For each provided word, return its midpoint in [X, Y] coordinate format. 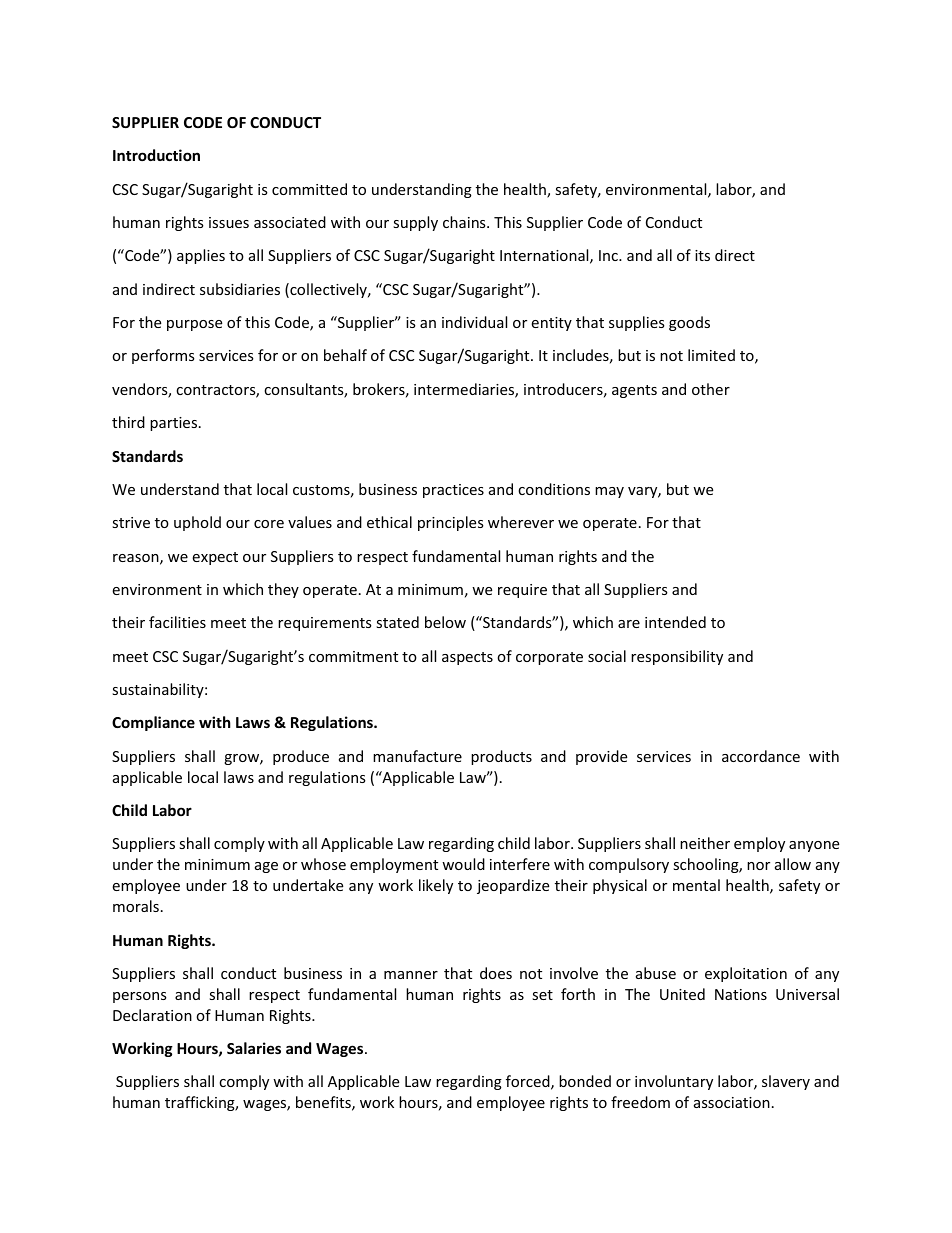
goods [689, 323]
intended [675, 622]
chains [465, 222]
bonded [585, 1081]
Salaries [254, 1048]
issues [229, 222]
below [445, 622]
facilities [177, 622]
